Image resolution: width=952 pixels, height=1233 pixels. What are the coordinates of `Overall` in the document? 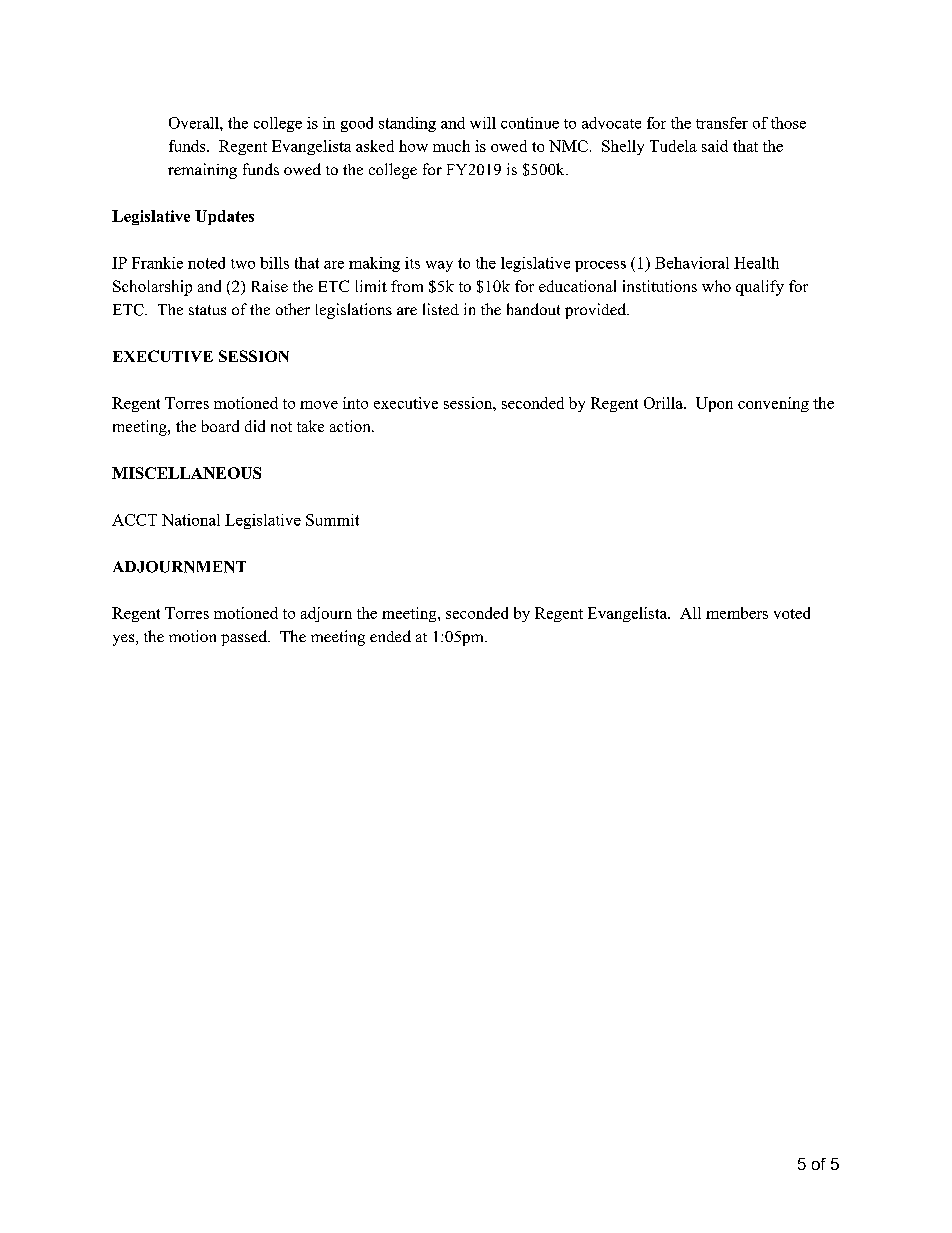 It's located at (195, 123).
